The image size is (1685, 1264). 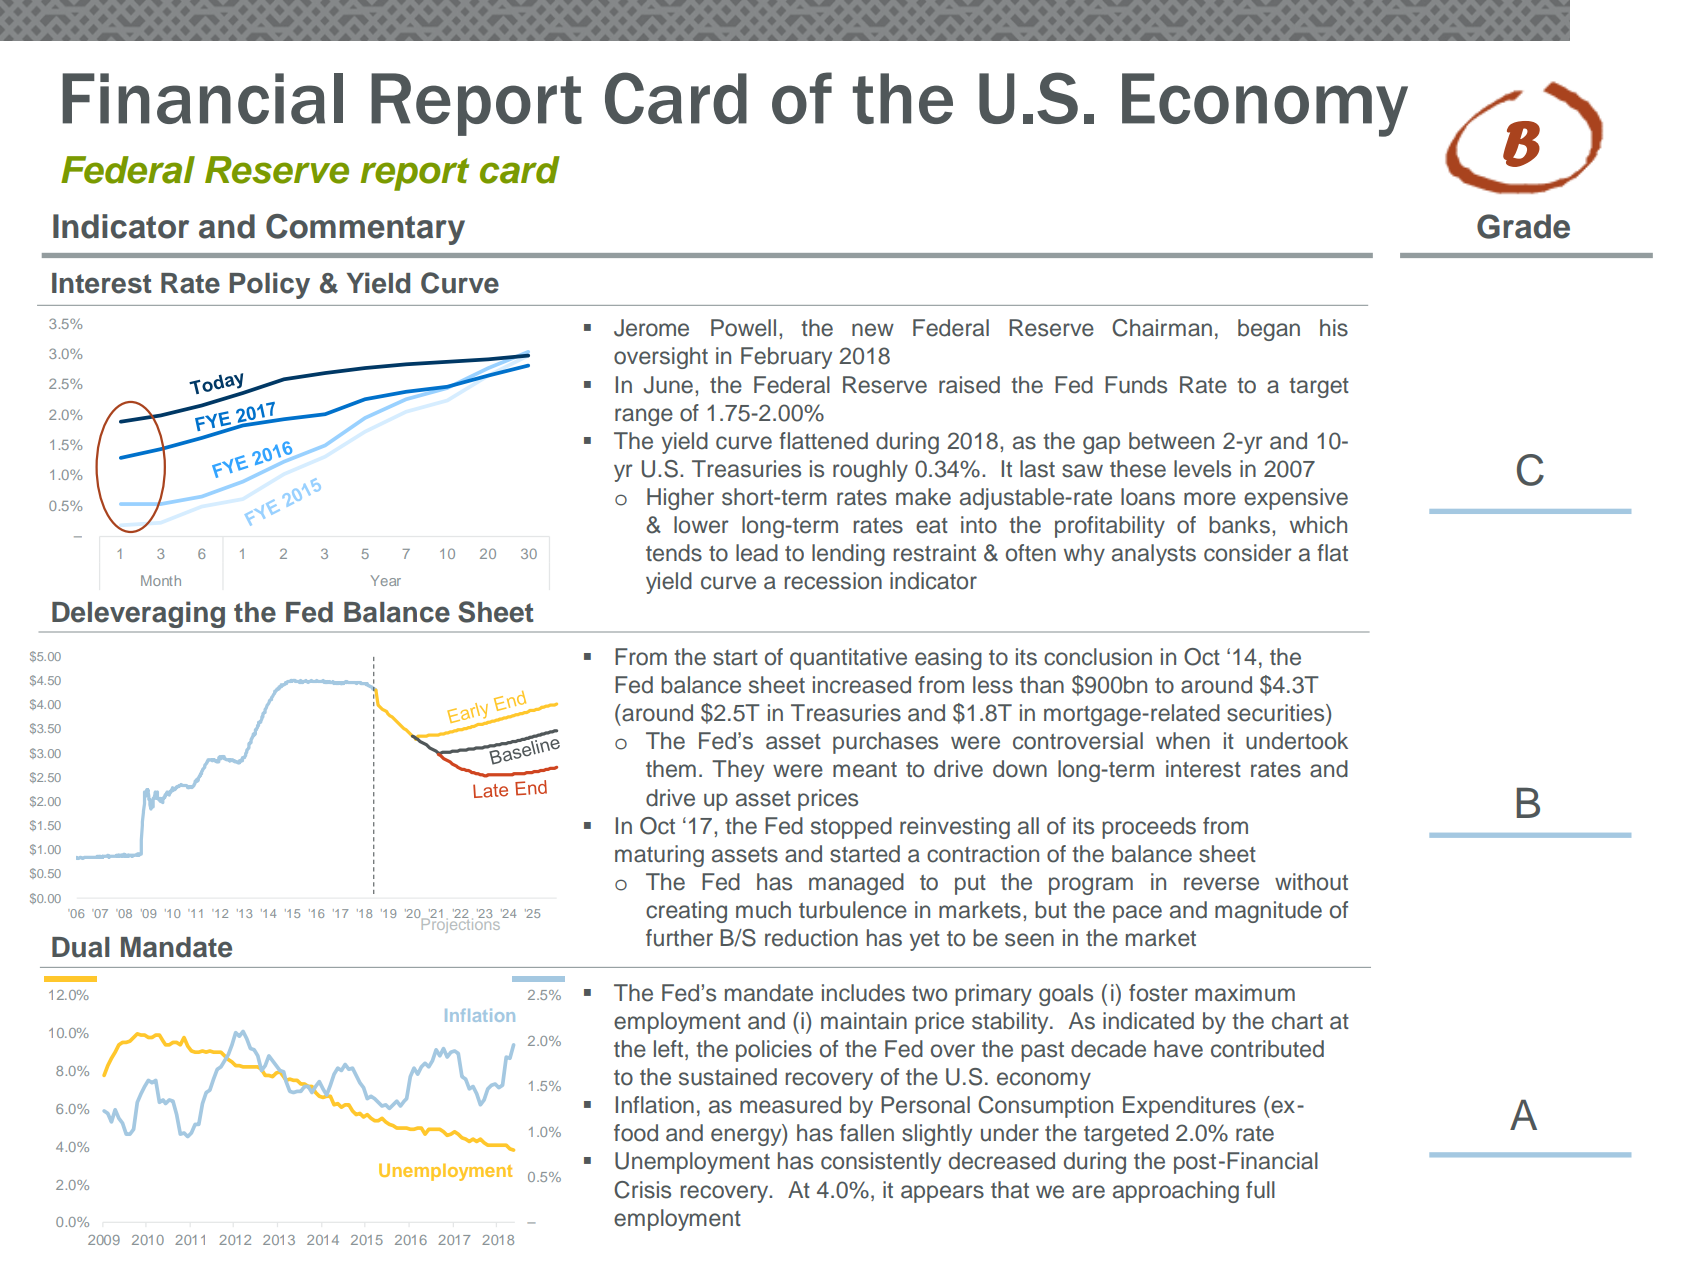 I want to click on Projections, so click(x=459, y=924).
